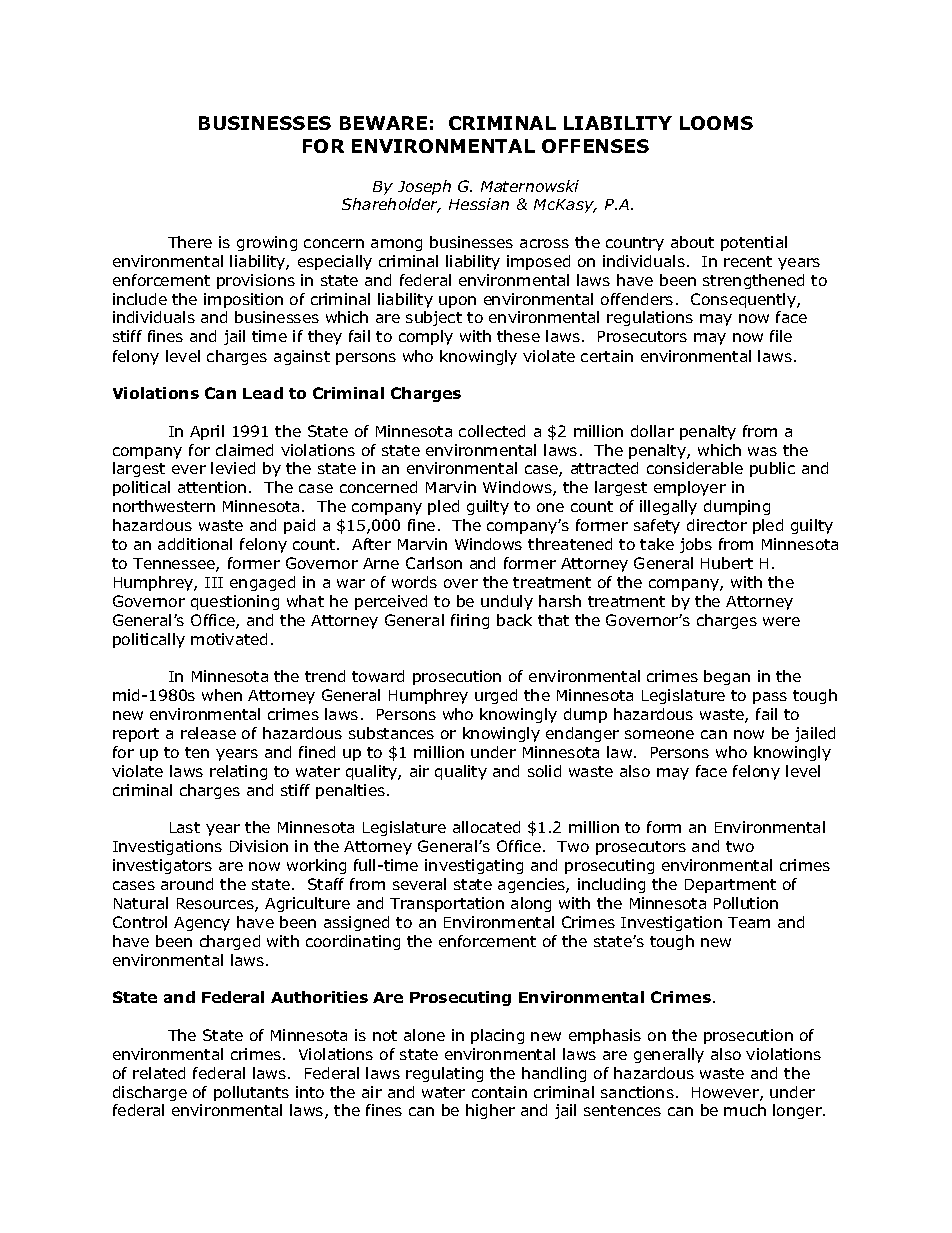 This page has width=952, height=1233. I want to click on collected, so click(492, 431).
